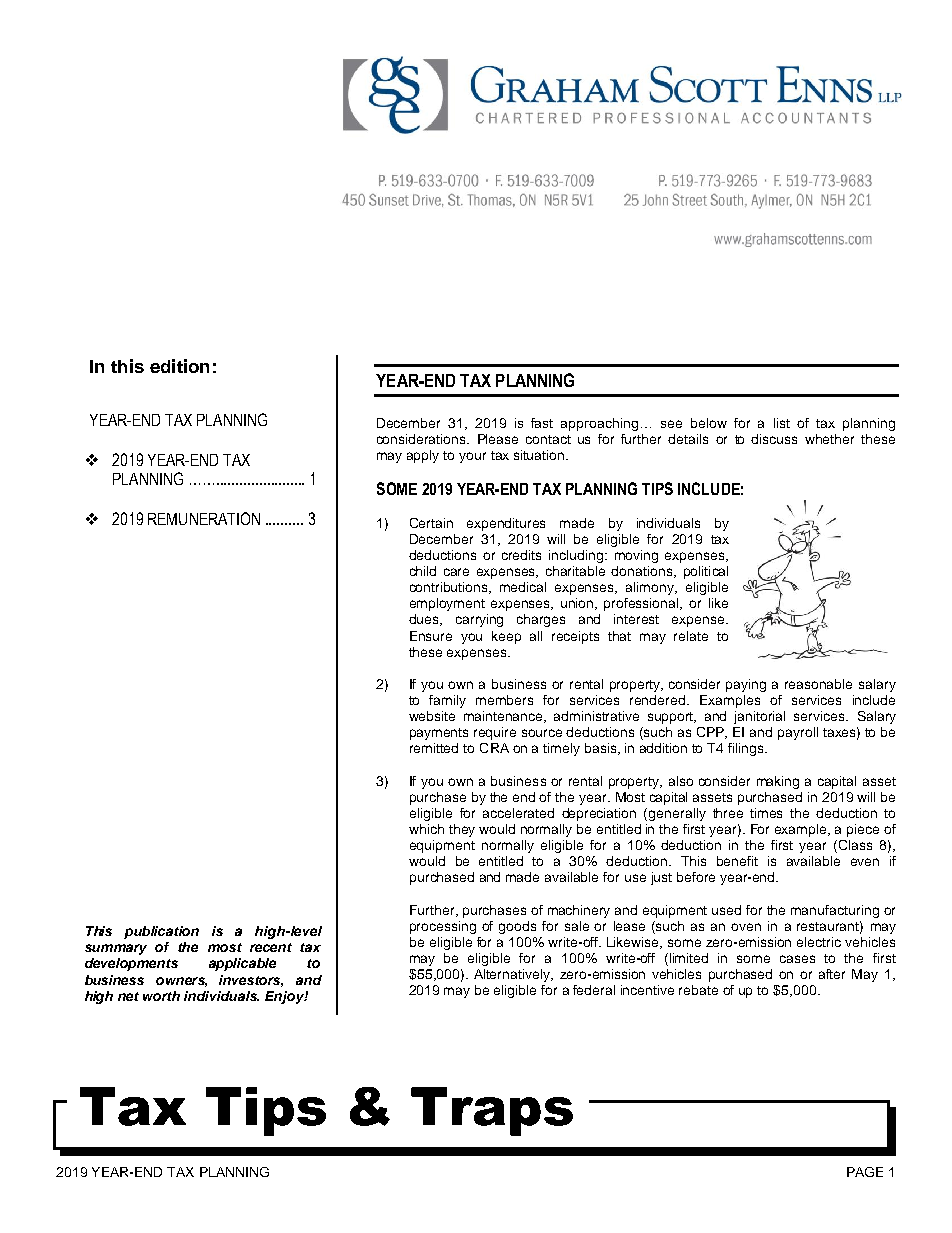 This screenshot has width=952, height=1233. What do you see at coordinates (161, 996) in the screenshot?
I see `worth` at bounding box center [161, 996].
